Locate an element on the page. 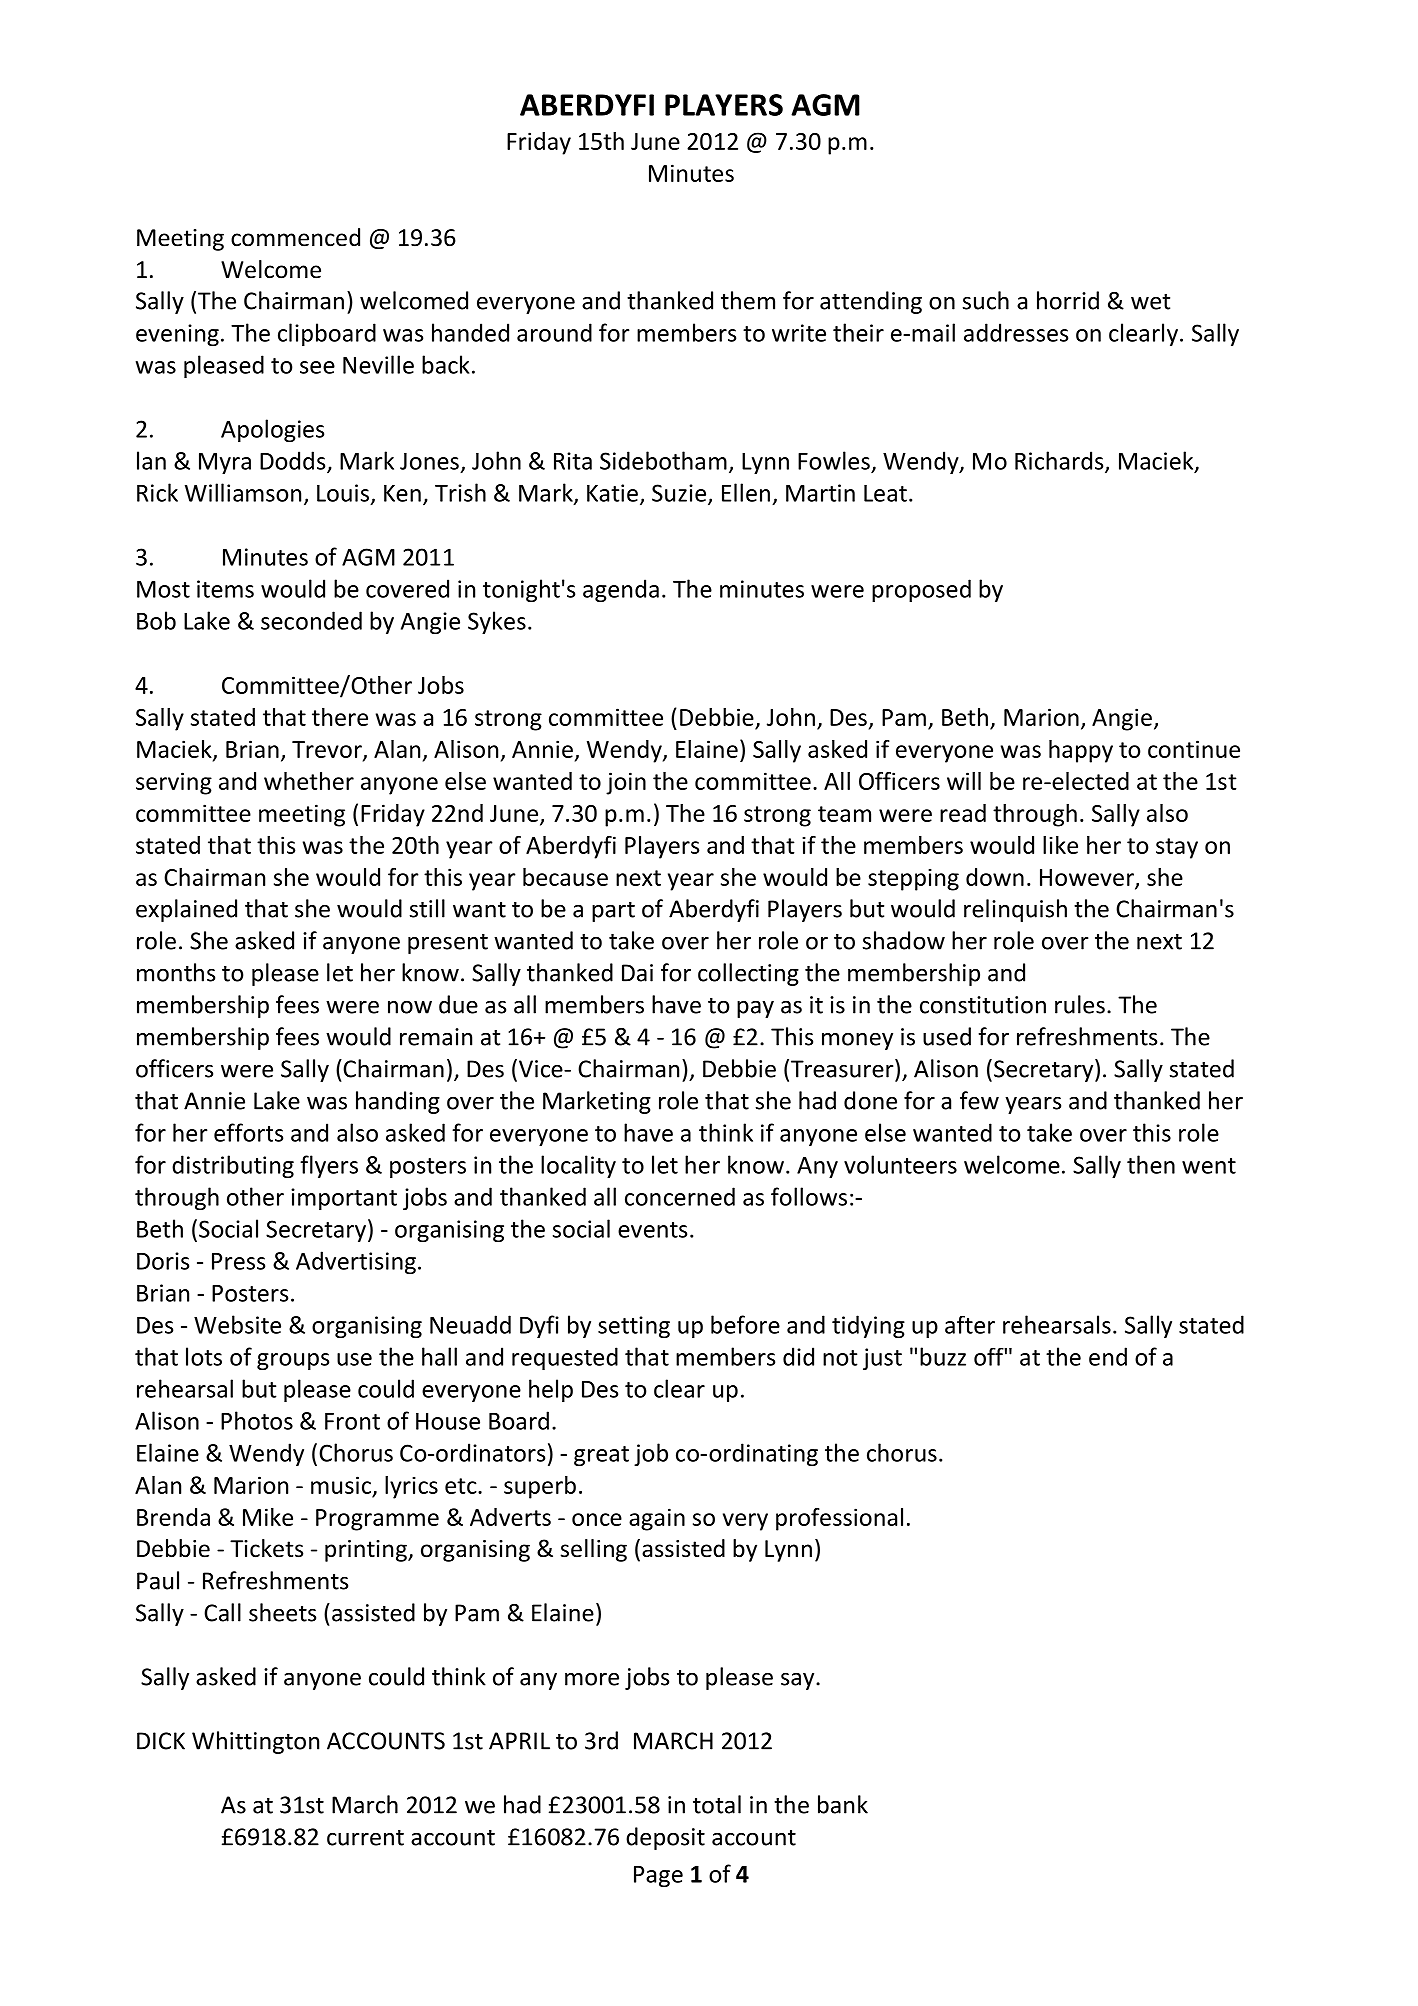  horrid is located at coordinates (1068, 300).
